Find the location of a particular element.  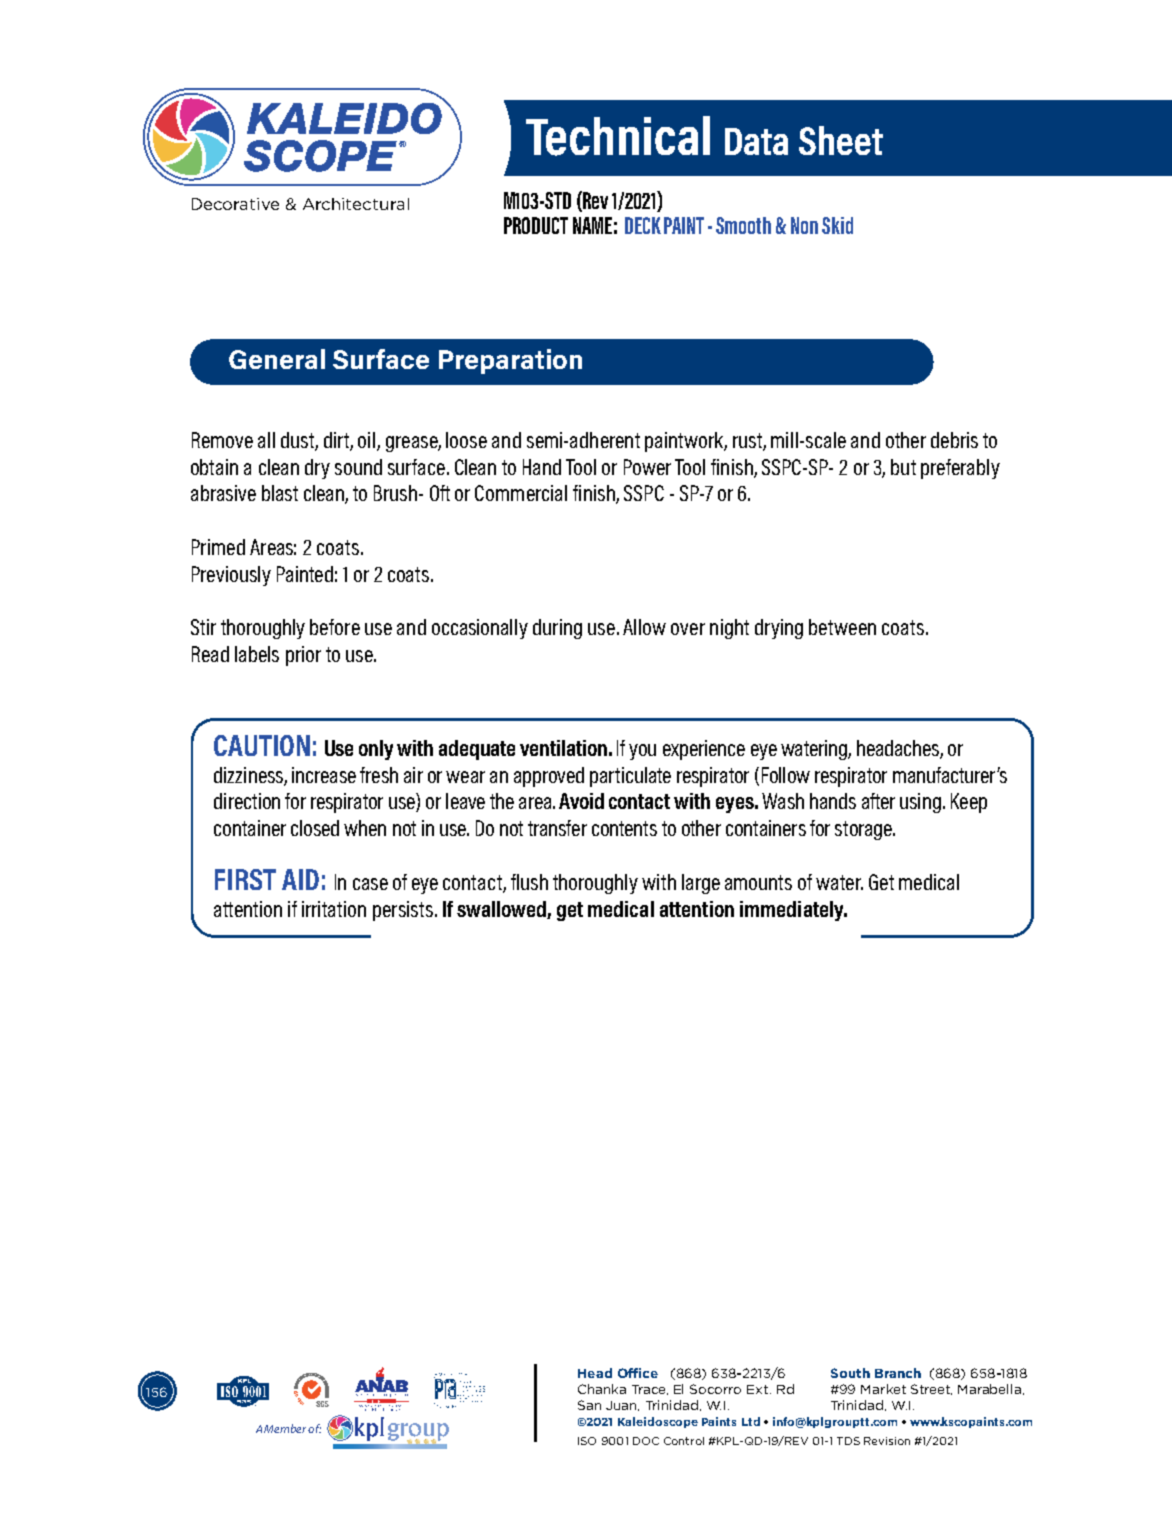

Market is located at coordinates (883, 1389).
